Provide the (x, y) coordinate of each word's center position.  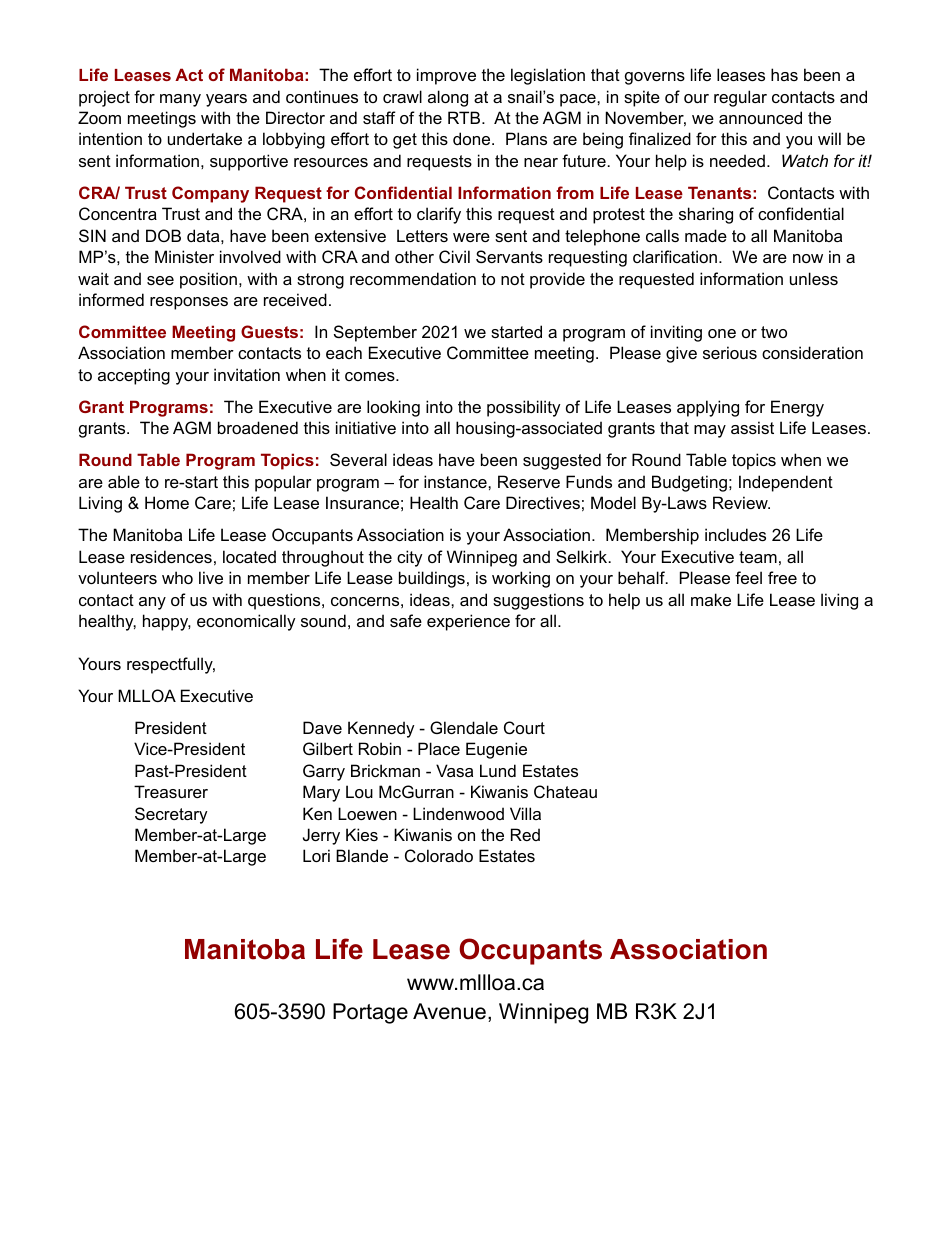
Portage (370, 1013)
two (774, 332)
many (180, 100)
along (448, 98)
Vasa (454, 770)
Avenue (449, 1011)
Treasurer (171, 791)
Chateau (565, 791)
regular (740, 98)
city (410, 558)
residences (171, 556)
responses (189, 303)
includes (735, 534)
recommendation (413, 278)
